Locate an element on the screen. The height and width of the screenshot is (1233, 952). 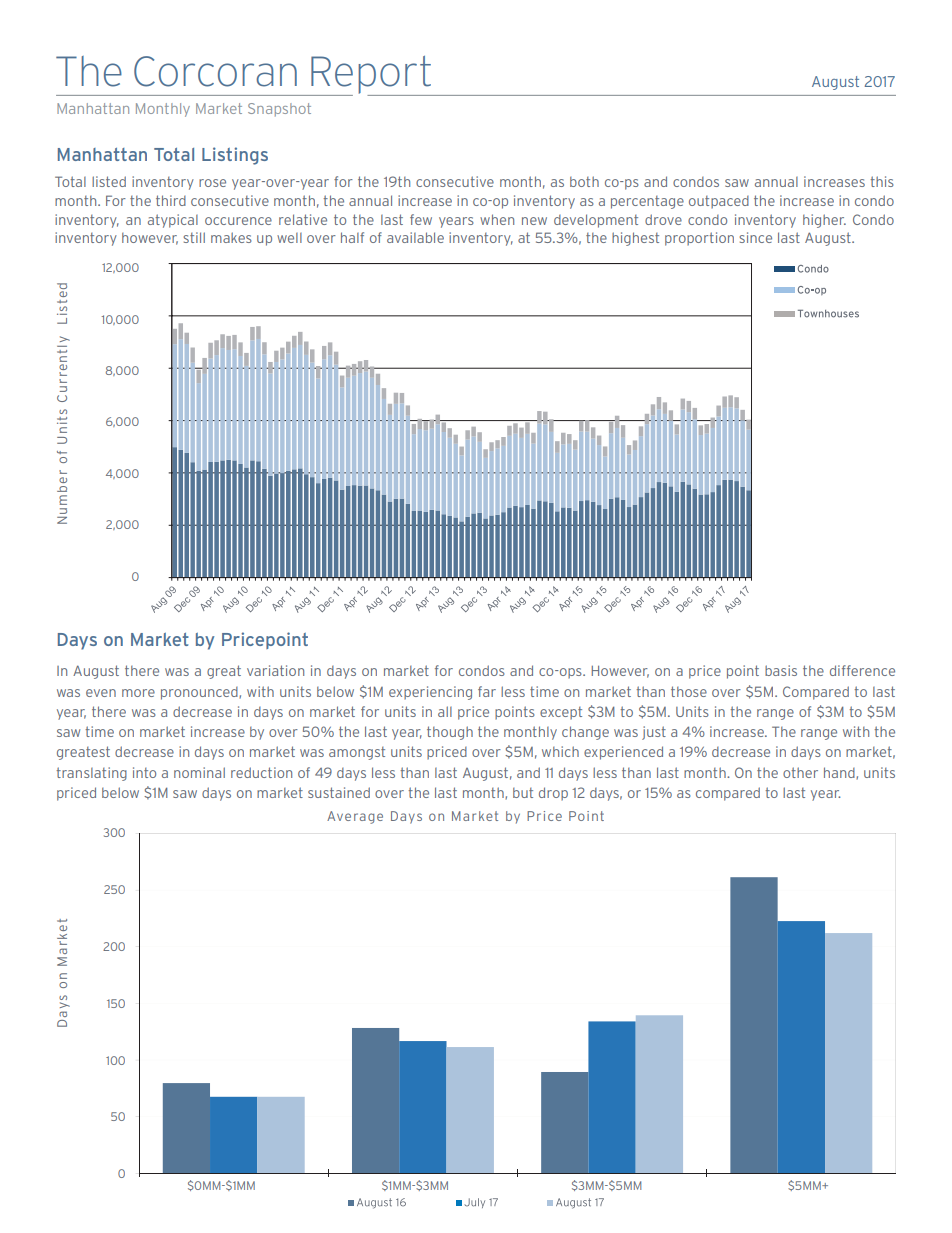
Report is located at coordinates (371, 76).
